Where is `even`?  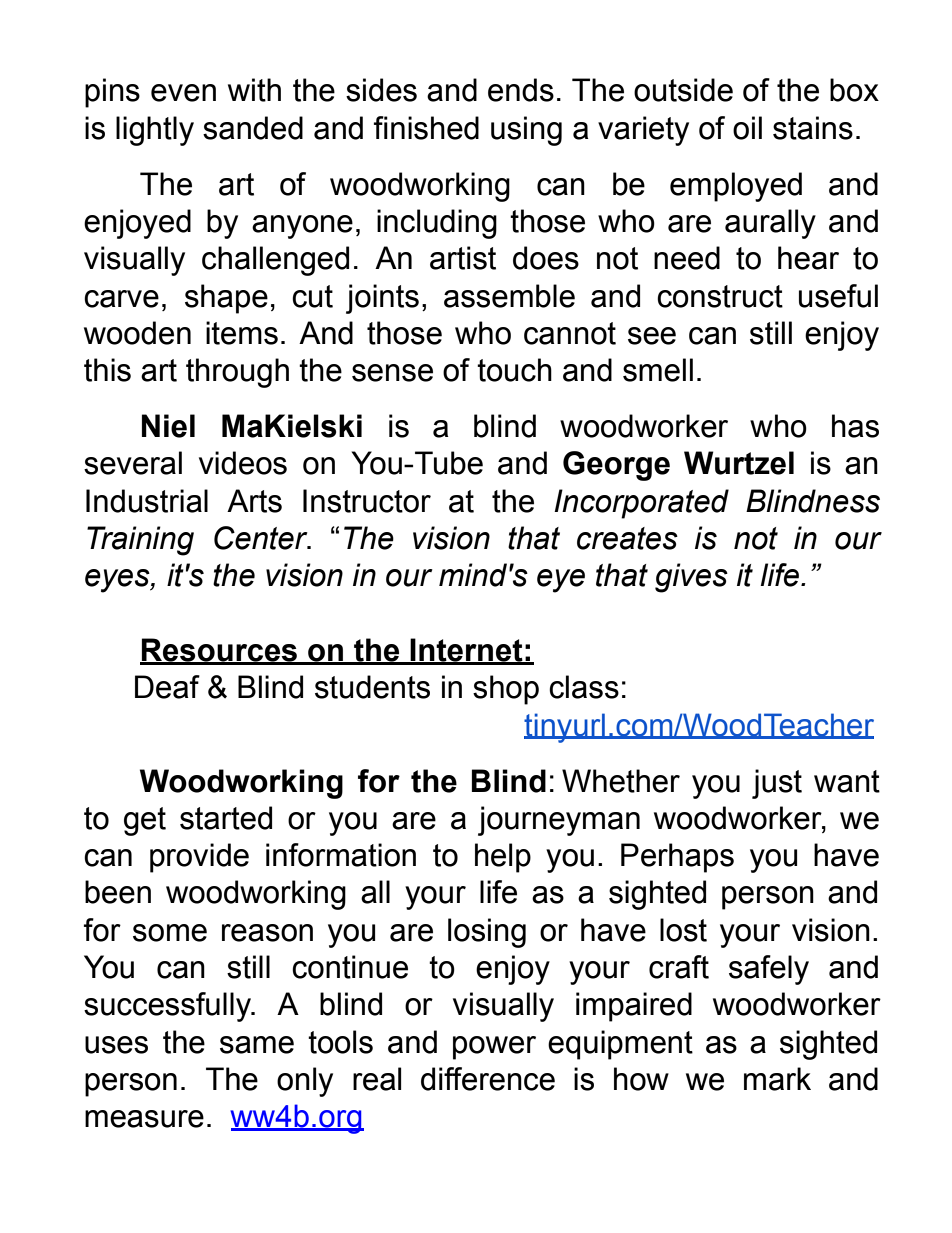 even is located at coordinates (183, 93).
